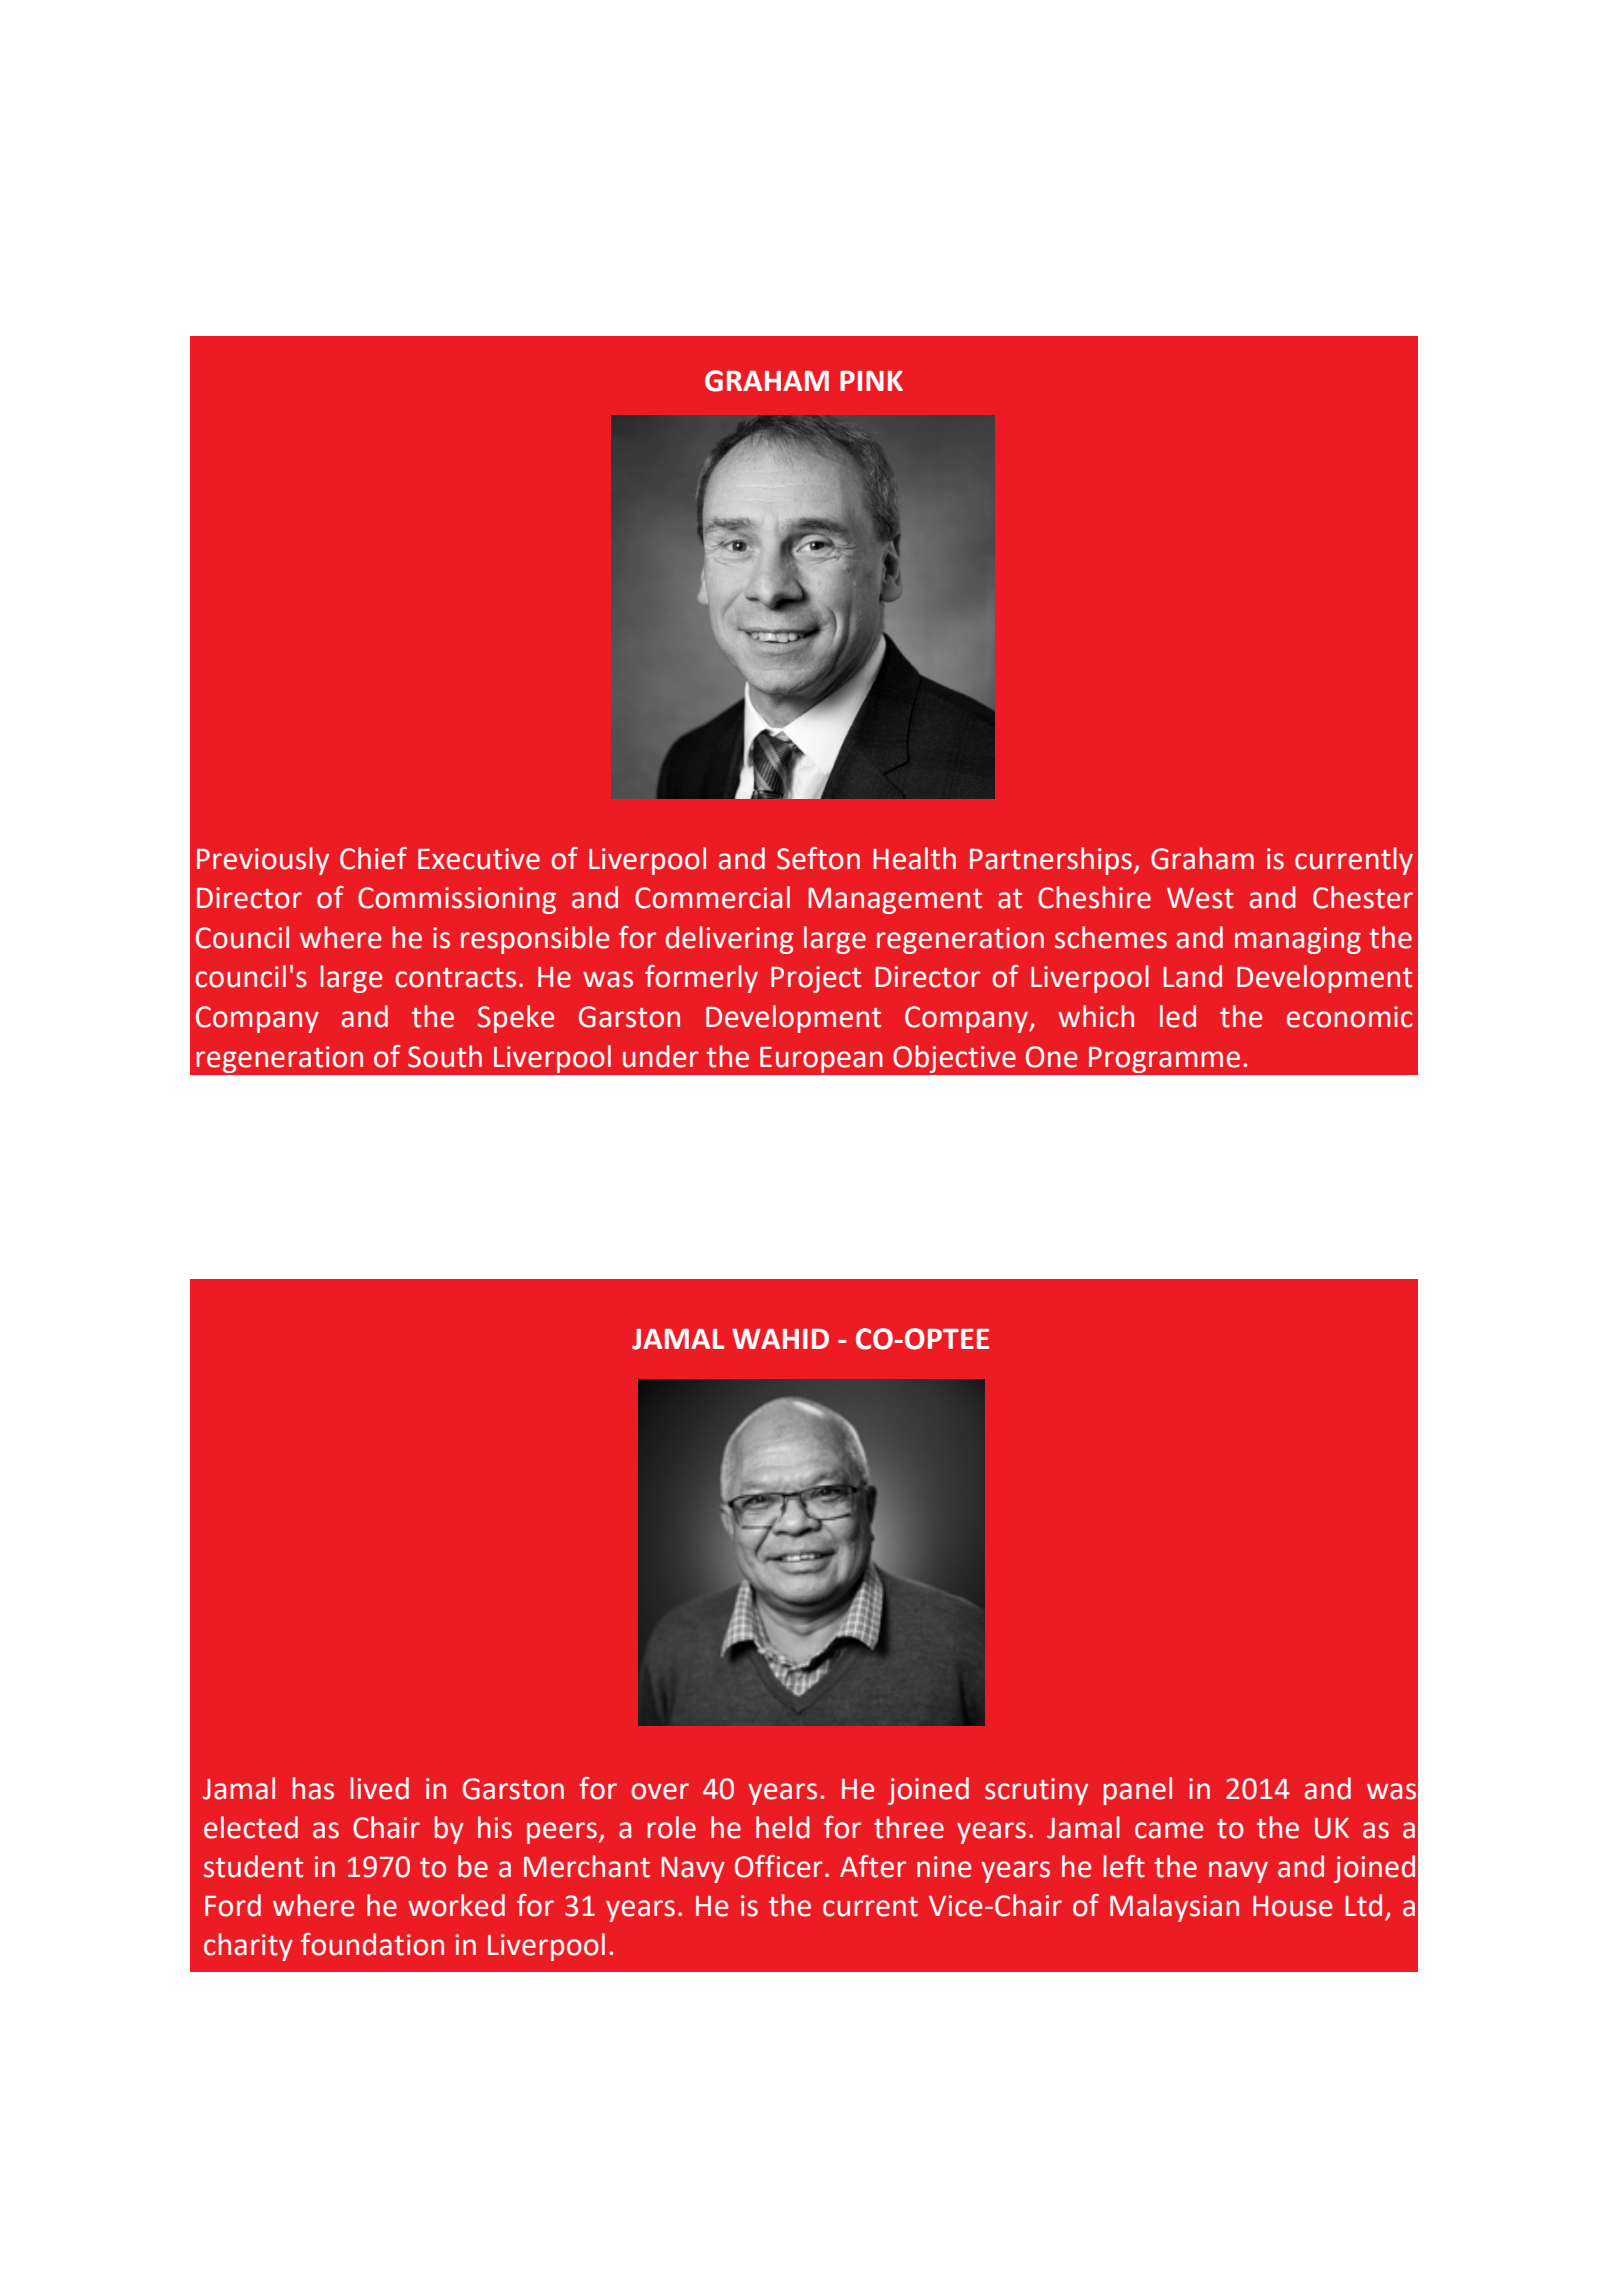  What do you see at coordinates (779, 1866) in the page?
I see `Officer` at bounding box center [779, 1866].
